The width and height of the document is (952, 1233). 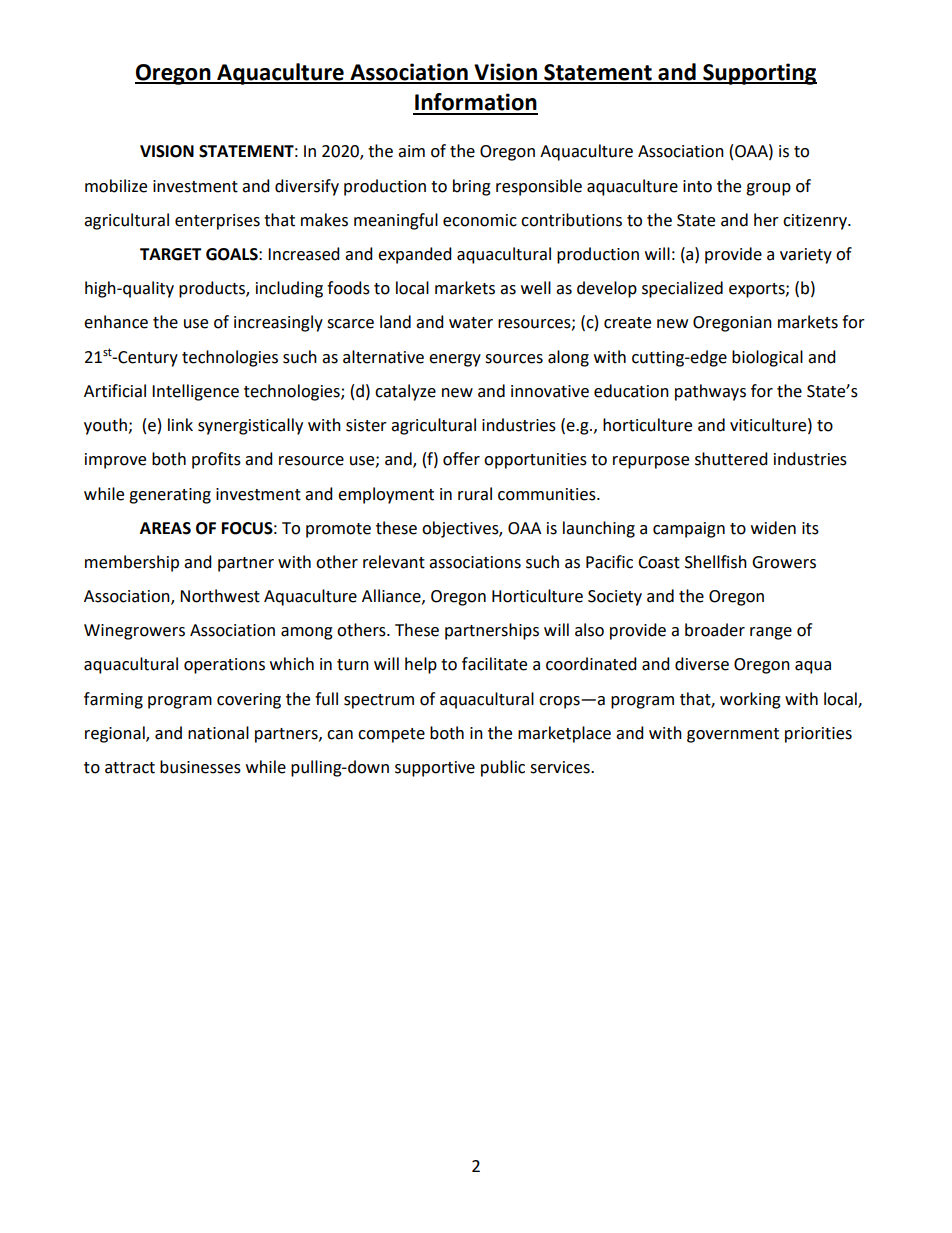 What do you see at coordinates (733, 735) in the document?
I see `government` at bounding box center [733, 735].
